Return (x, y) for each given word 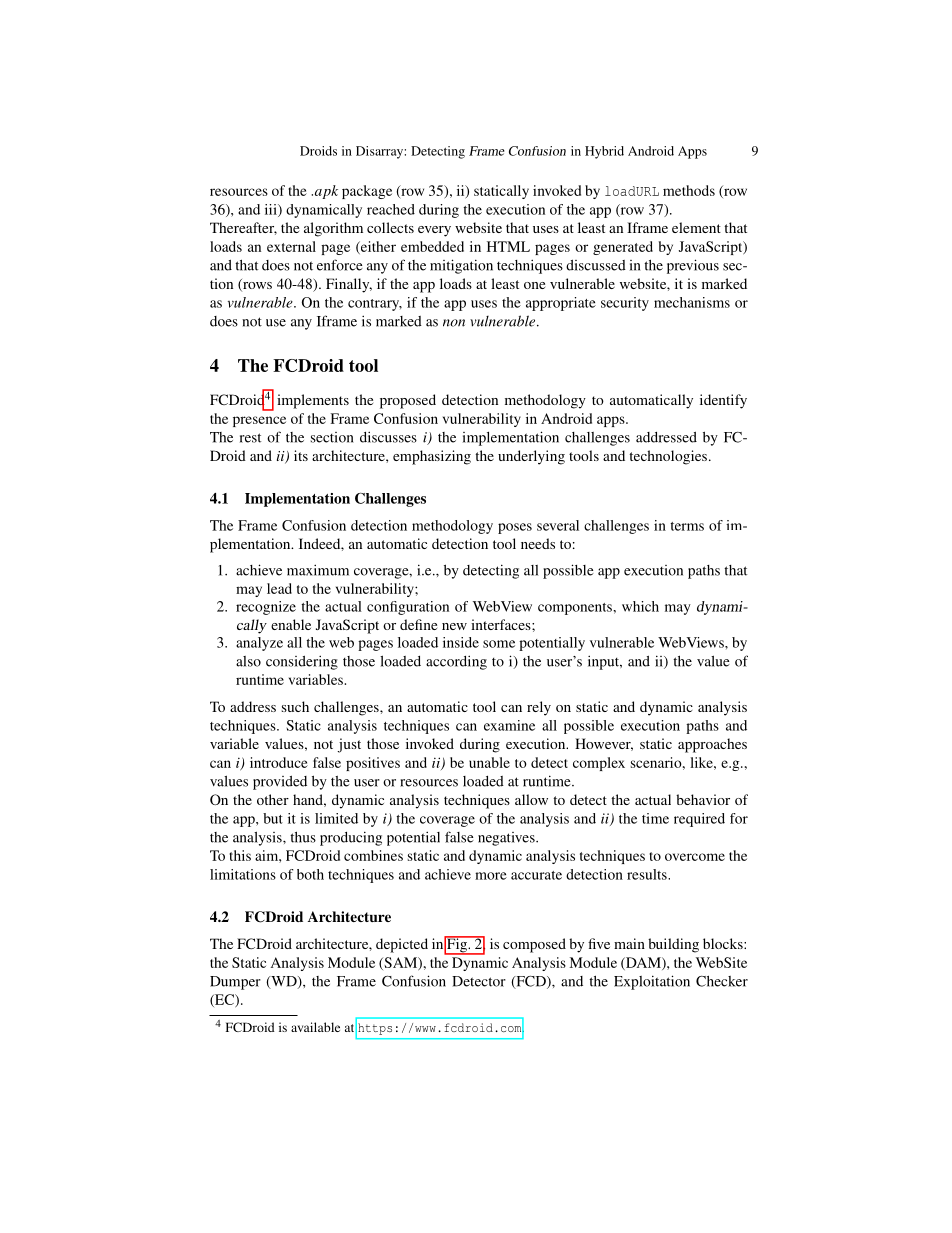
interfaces (502, 624)
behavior (703, 799)
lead (279, 588)
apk (325, 192)
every (434, 231)
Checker (722, 981)
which (640, 606)
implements (313, 401)
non (454, 323)
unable (489, 762)
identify (723, 401)
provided (280, 783)
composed (534, 945)
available (315, 1027)
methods (689, 190)
